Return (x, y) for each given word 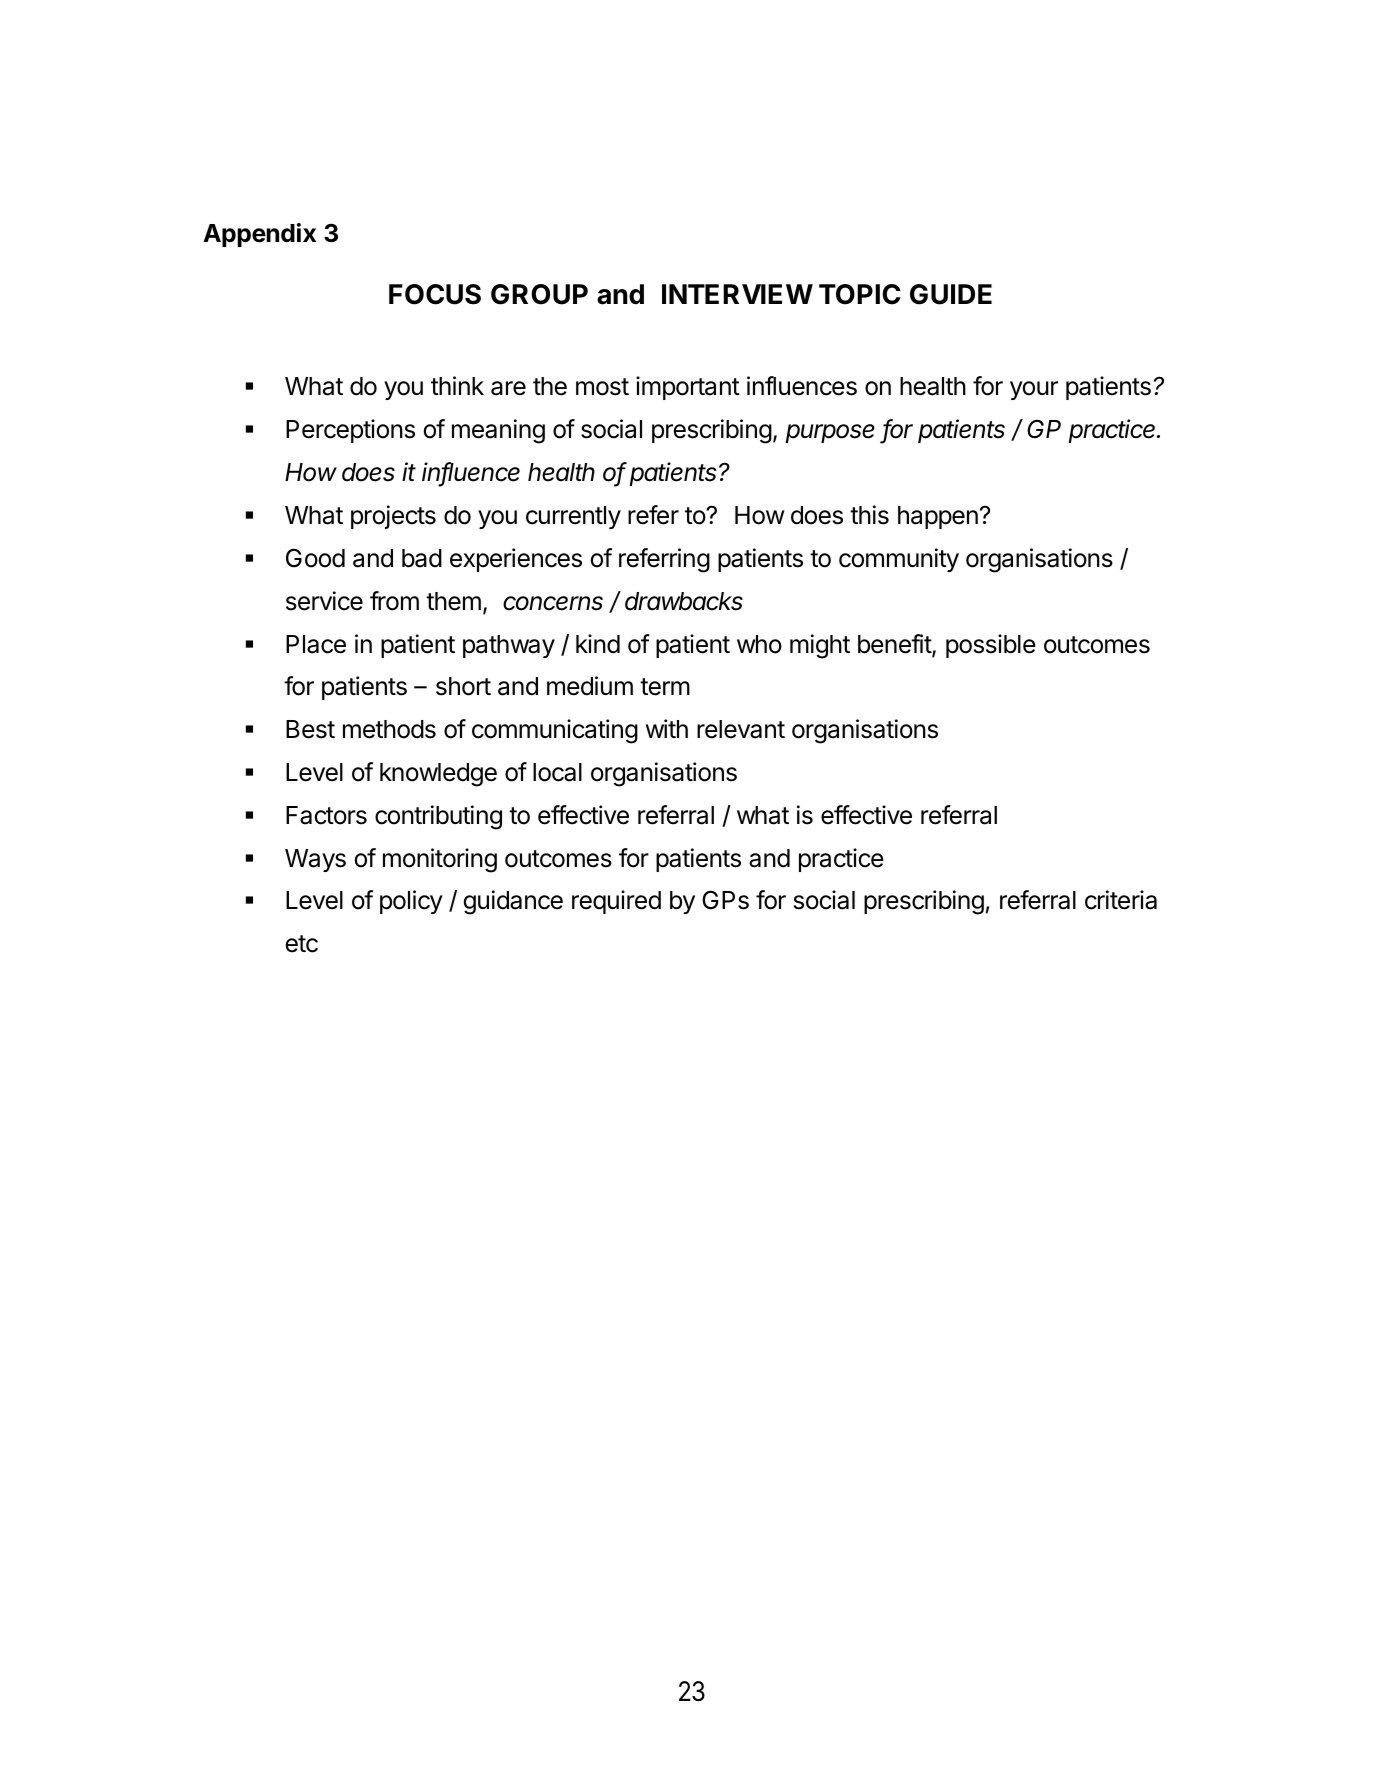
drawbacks (684, 601)
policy (411, 902)
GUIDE (951, 294)
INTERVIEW (737, 294)
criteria (1121, 900)
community (899, 560)
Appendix (259, 235)
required (616, 902)
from (394, 601)
